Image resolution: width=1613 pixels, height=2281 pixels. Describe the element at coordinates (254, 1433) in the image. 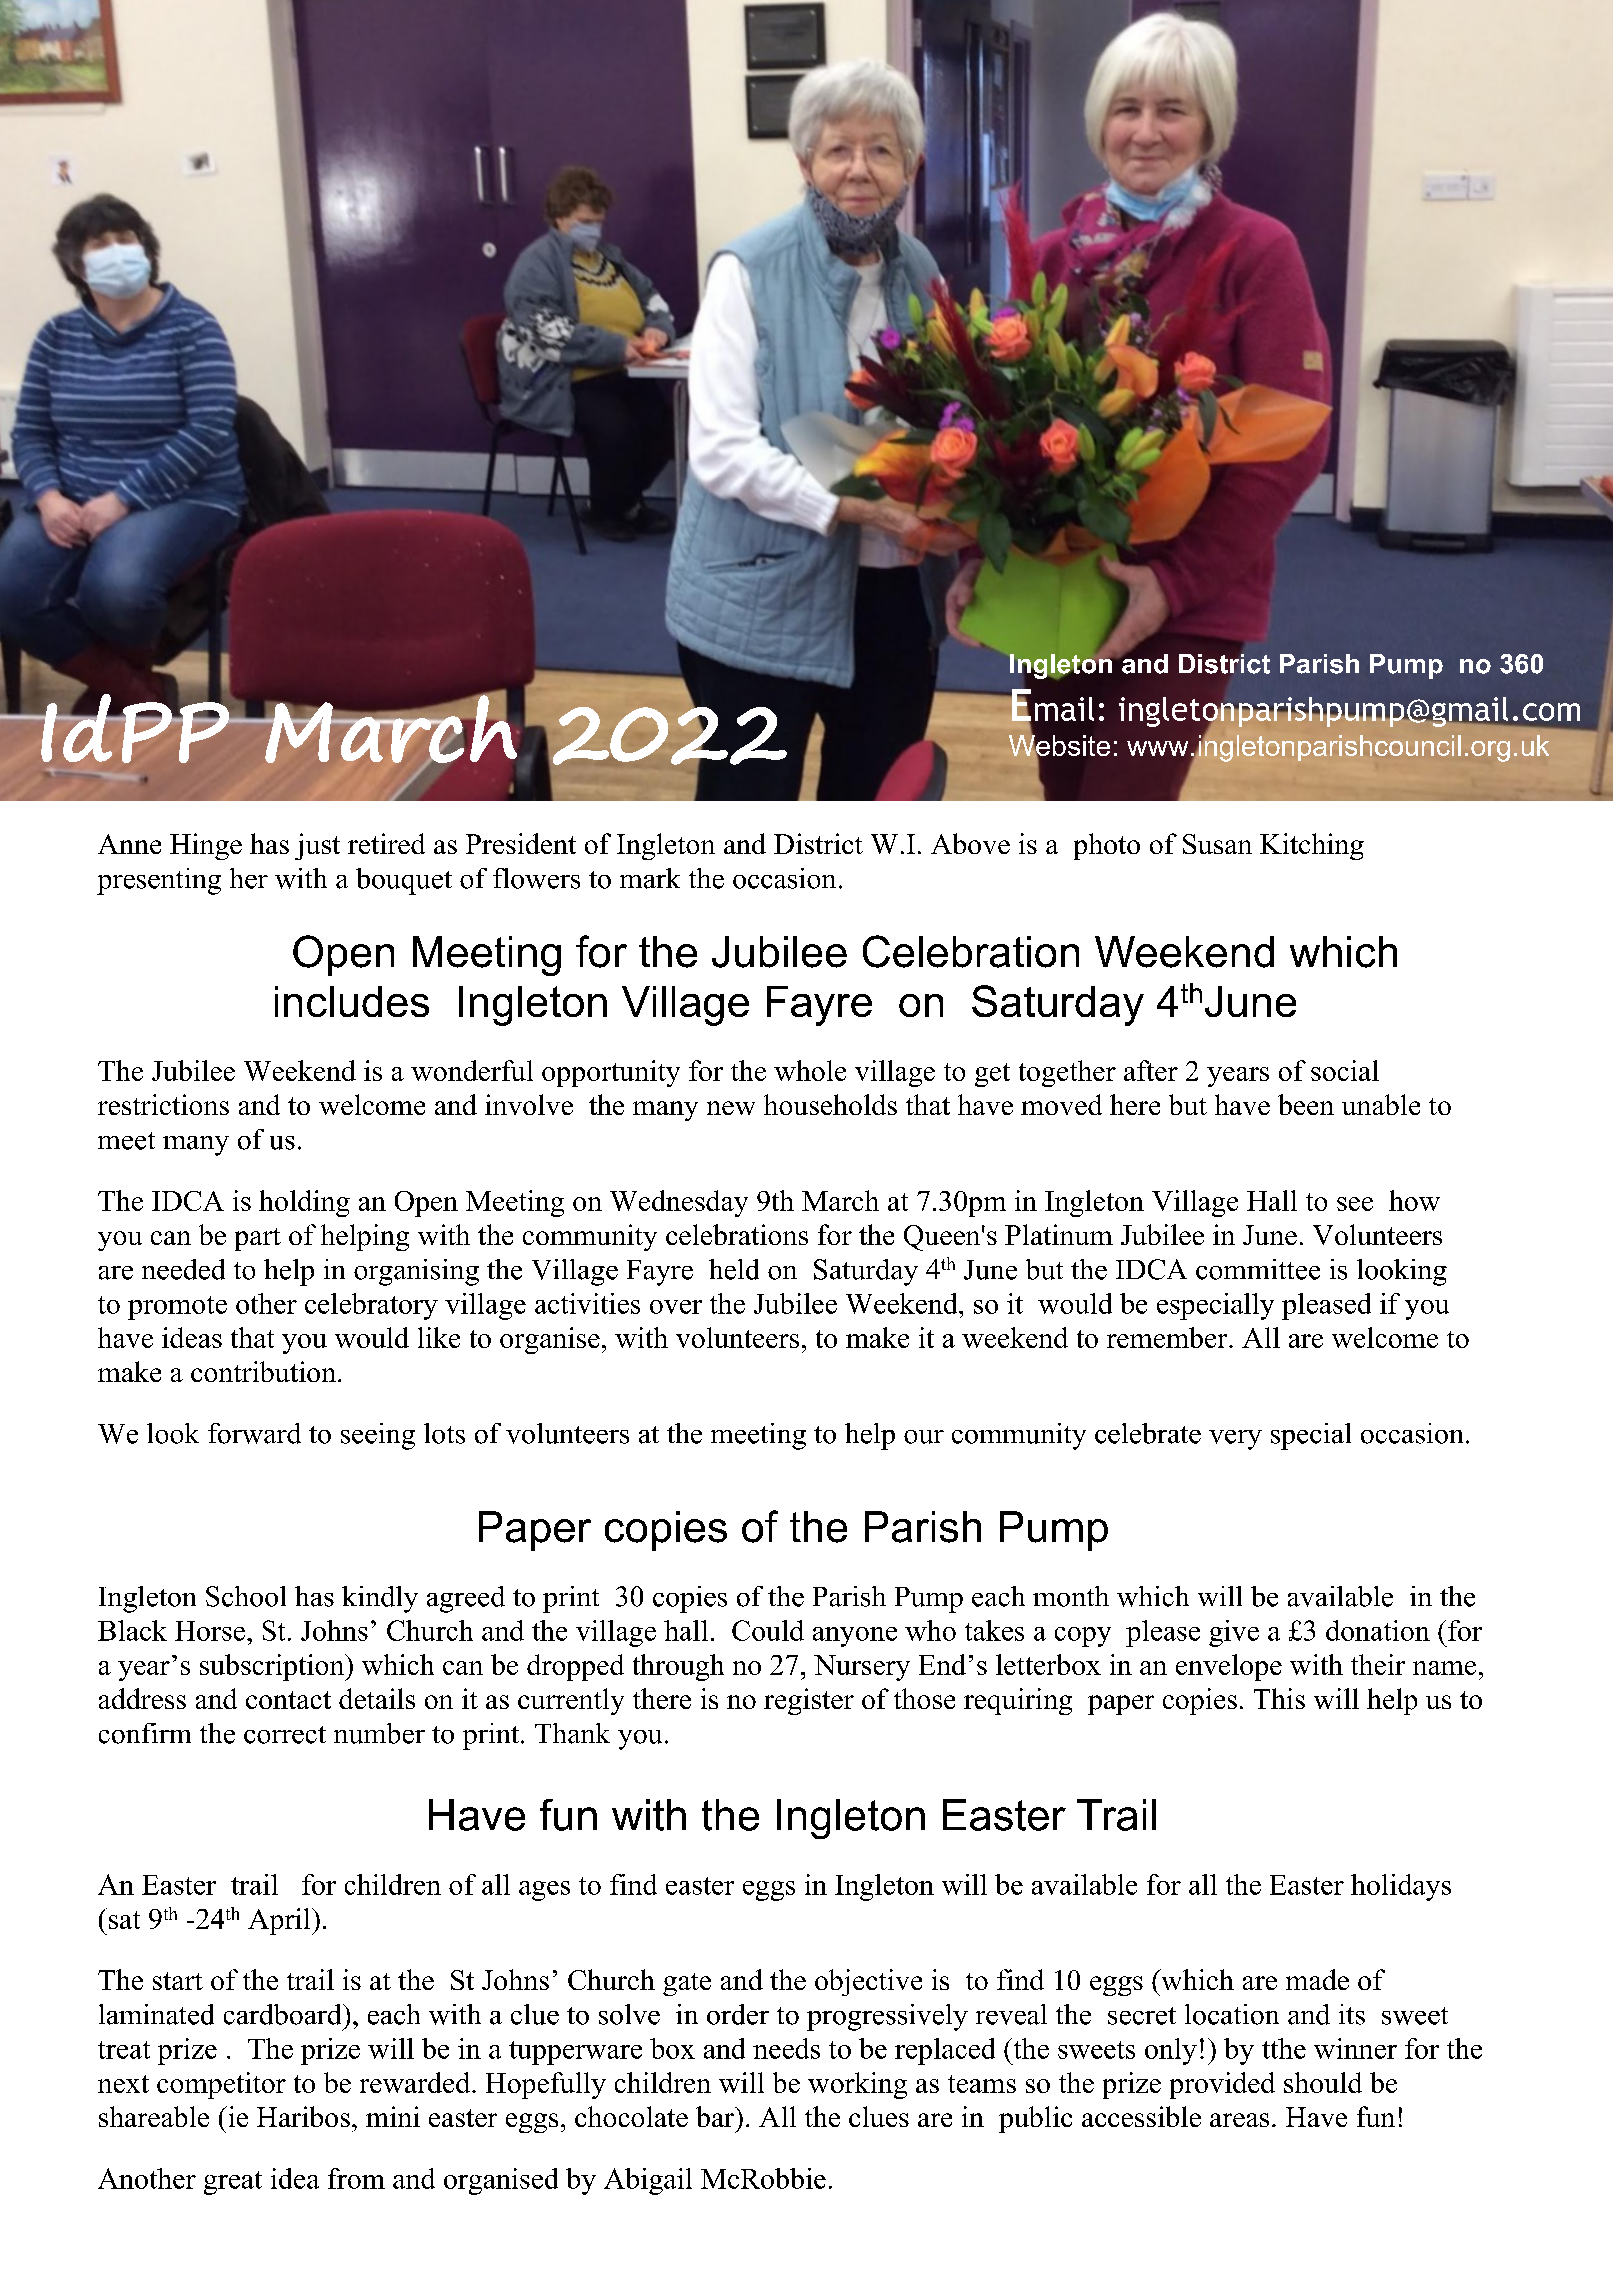

I see `forward` at that location.
